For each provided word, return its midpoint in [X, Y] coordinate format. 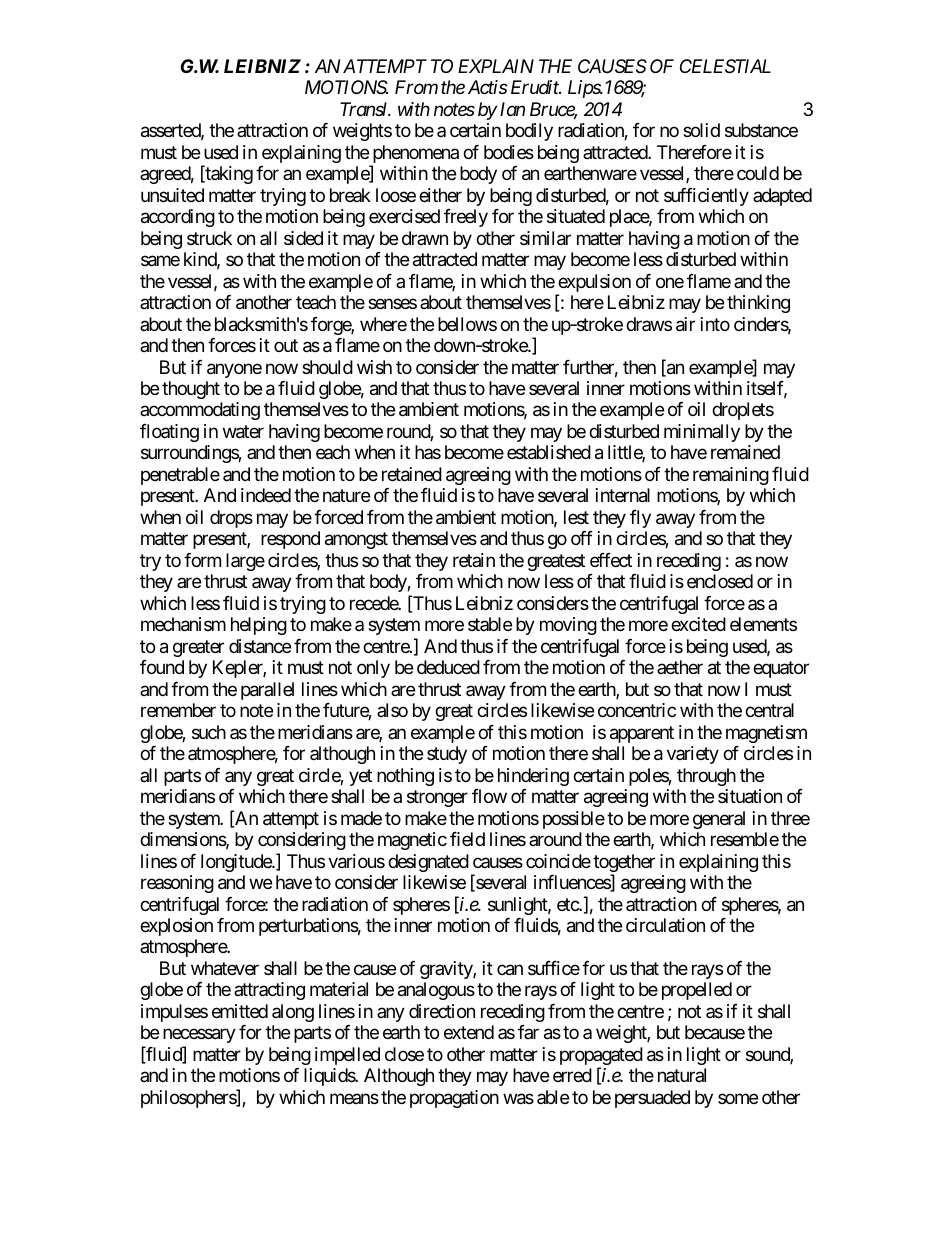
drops [231, 519]
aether [680, 667]
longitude [237, 863]
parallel [267, 691]
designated [428, 863]
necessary [199, 1036]
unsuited [172, 195]
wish [374, 367]
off [582, 538]
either [440, 195]
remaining [731, 476]
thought [191, 390]
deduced [448, 667]
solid [701, 130]
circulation [665, 925]
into [715, 324]
